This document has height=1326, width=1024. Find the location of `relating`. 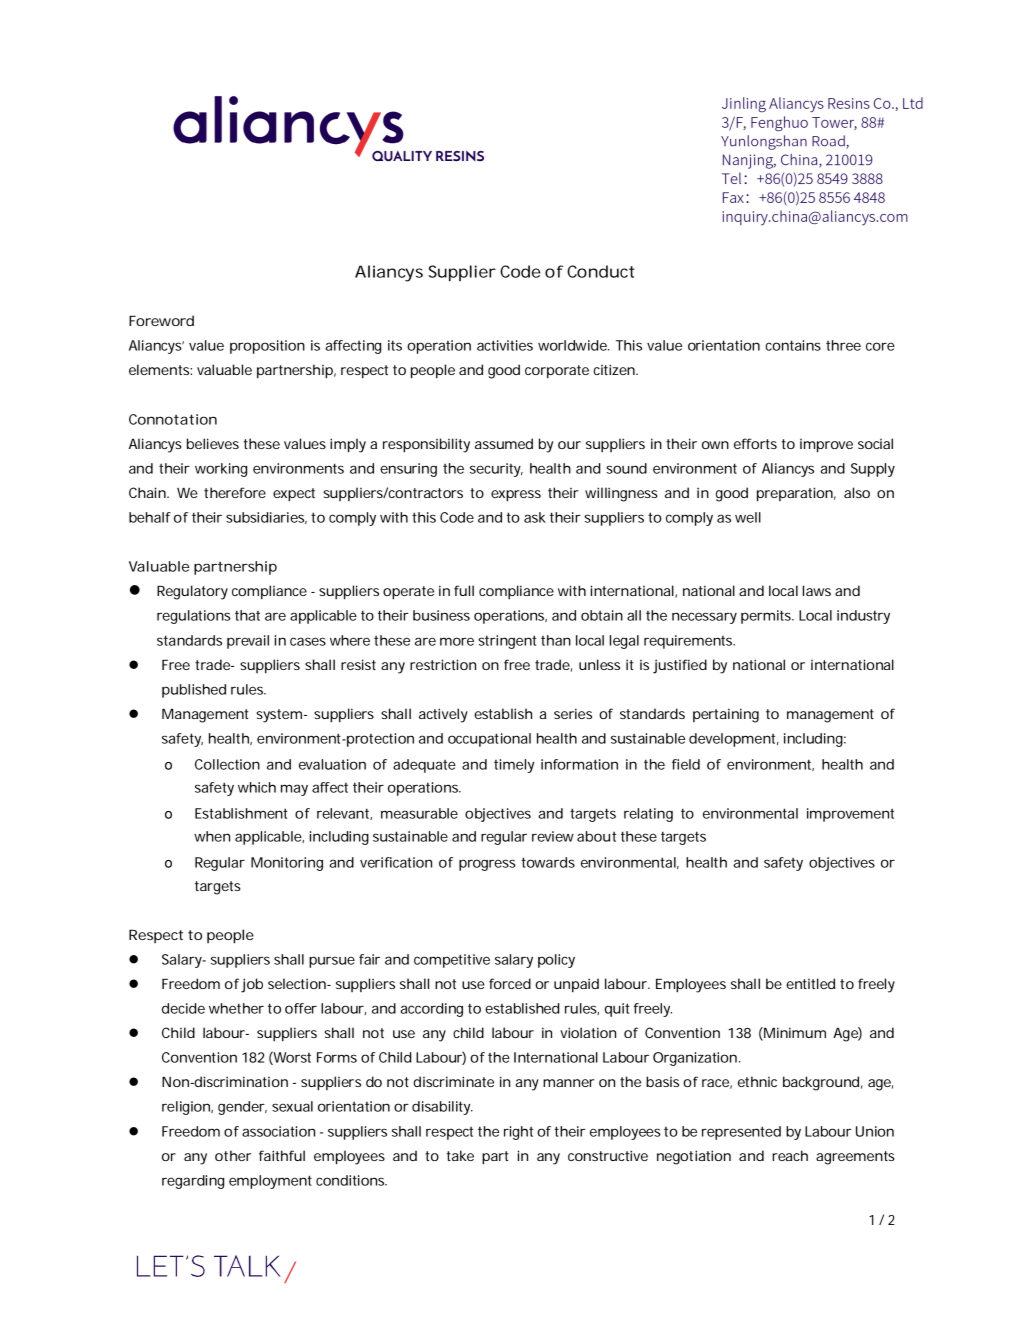

relating is located at coordinates (648, 815).
